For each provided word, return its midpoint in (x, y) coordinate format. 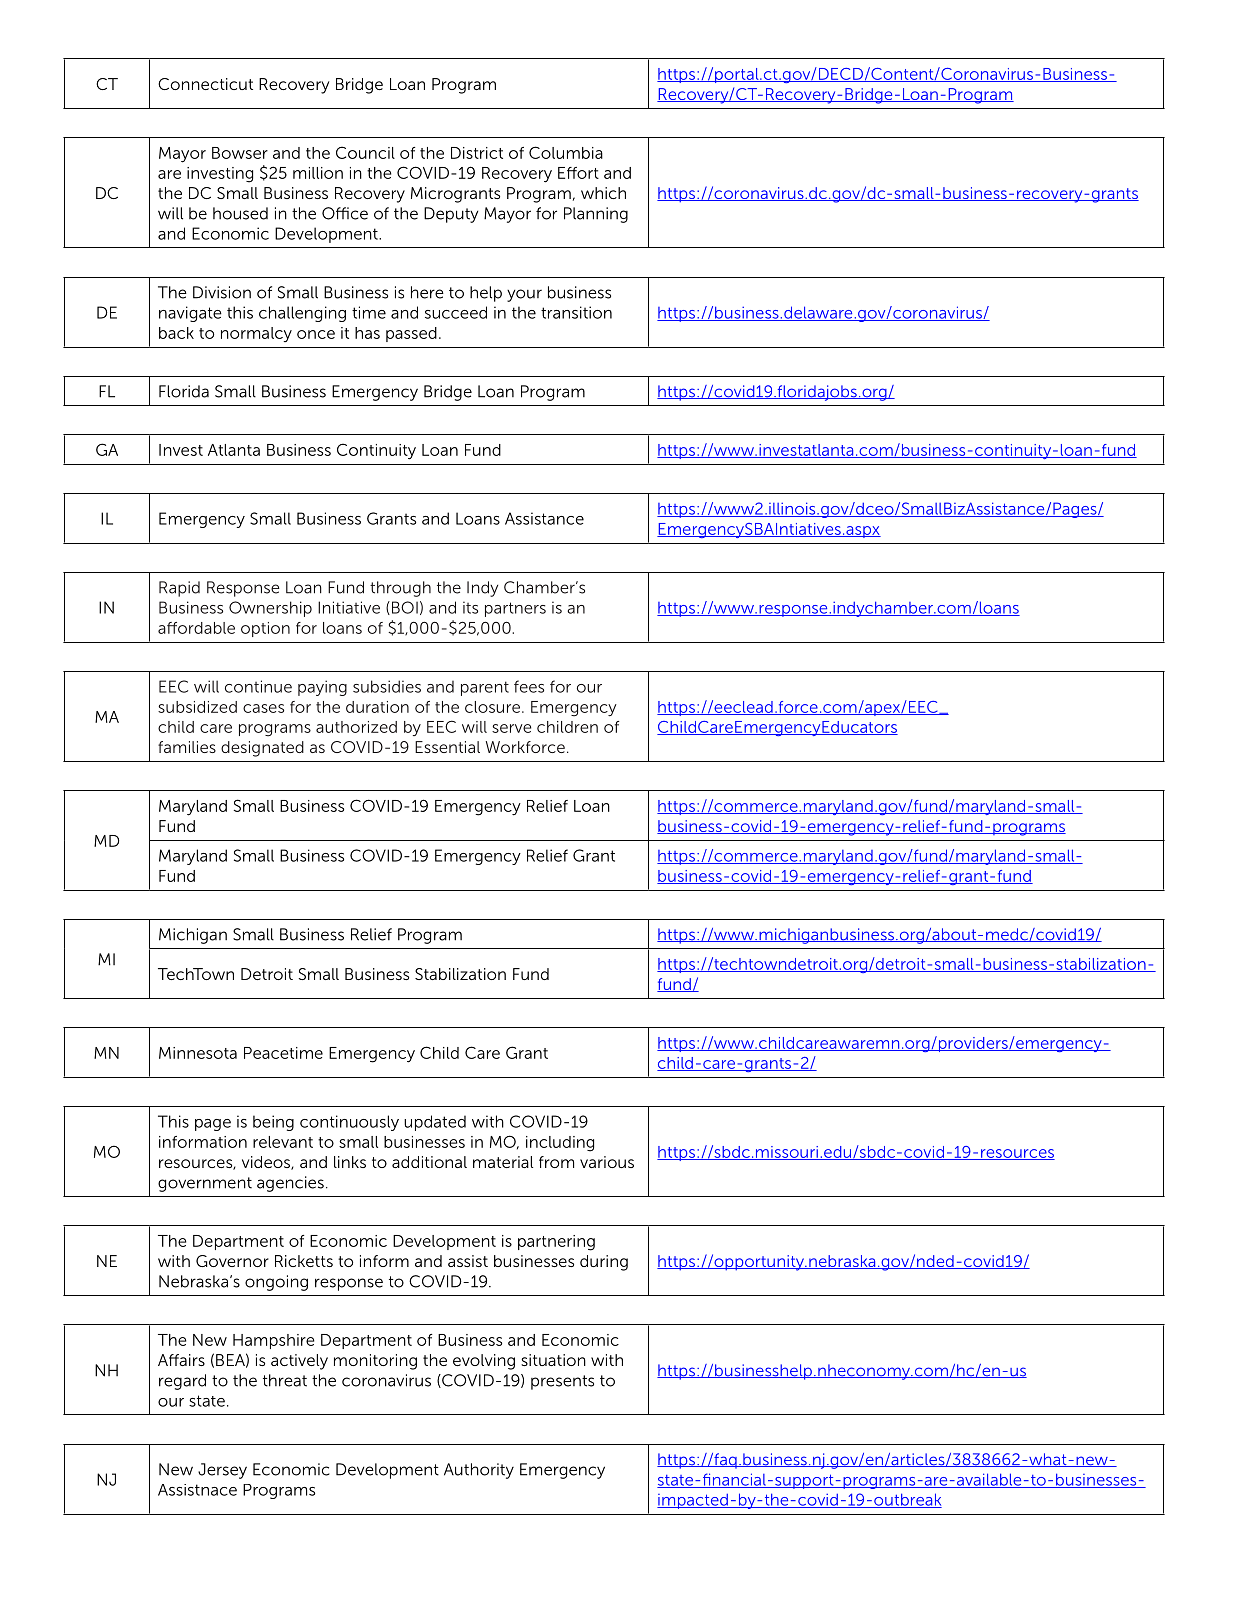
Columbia (566, 152)
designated (262, 749)
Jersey (222, 1471)
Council (365, 152)
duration (377, 707)
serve (511, 728)
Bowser (240, 153)
